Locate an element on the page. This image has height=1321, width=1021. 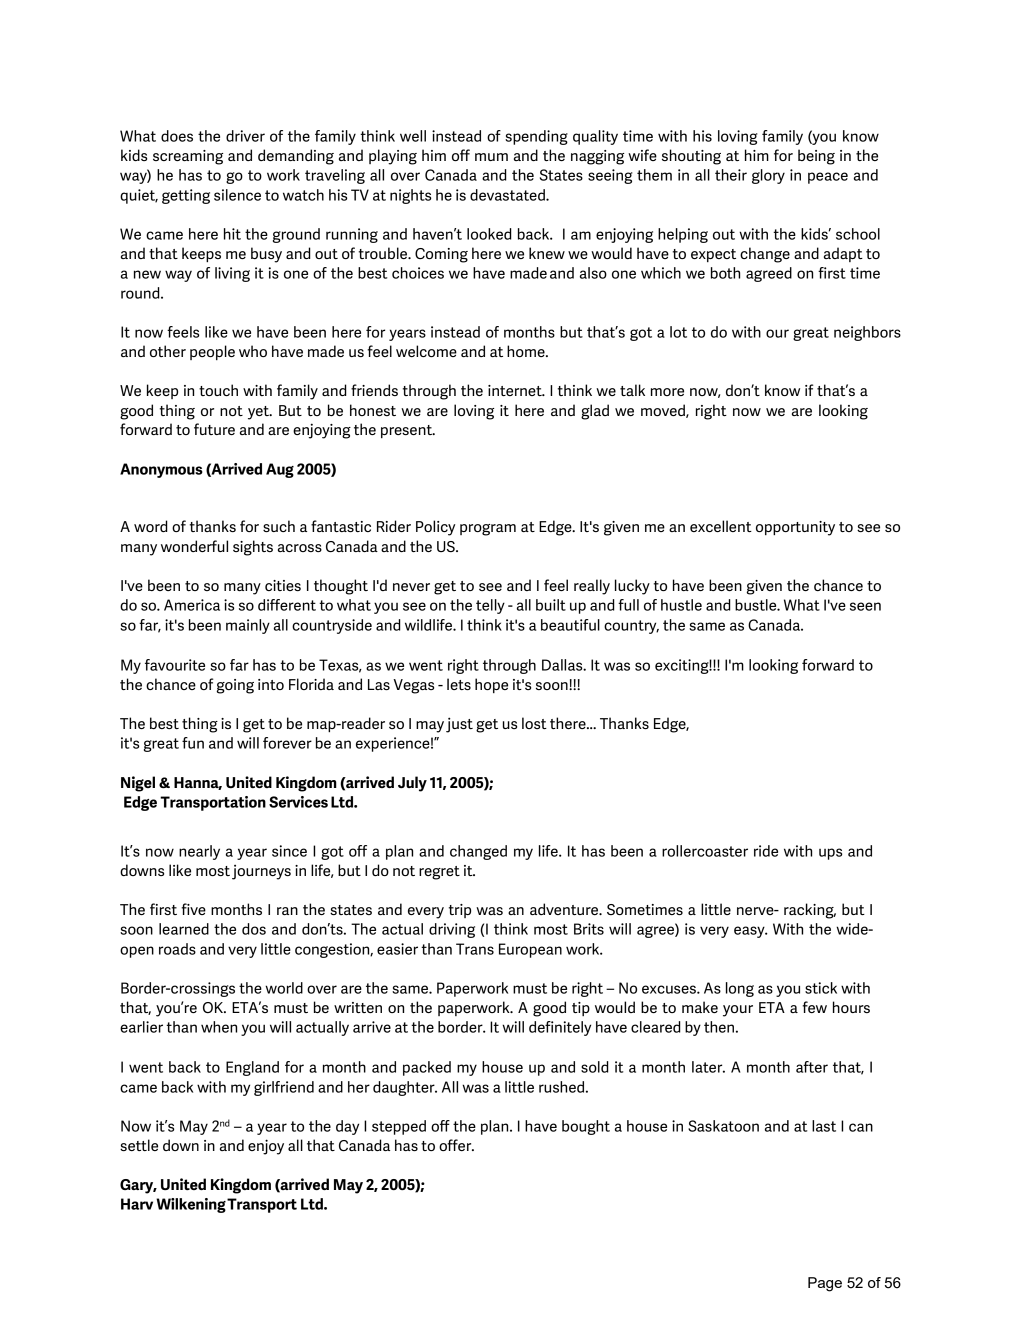
glory is located at coordinates (768, 176).
